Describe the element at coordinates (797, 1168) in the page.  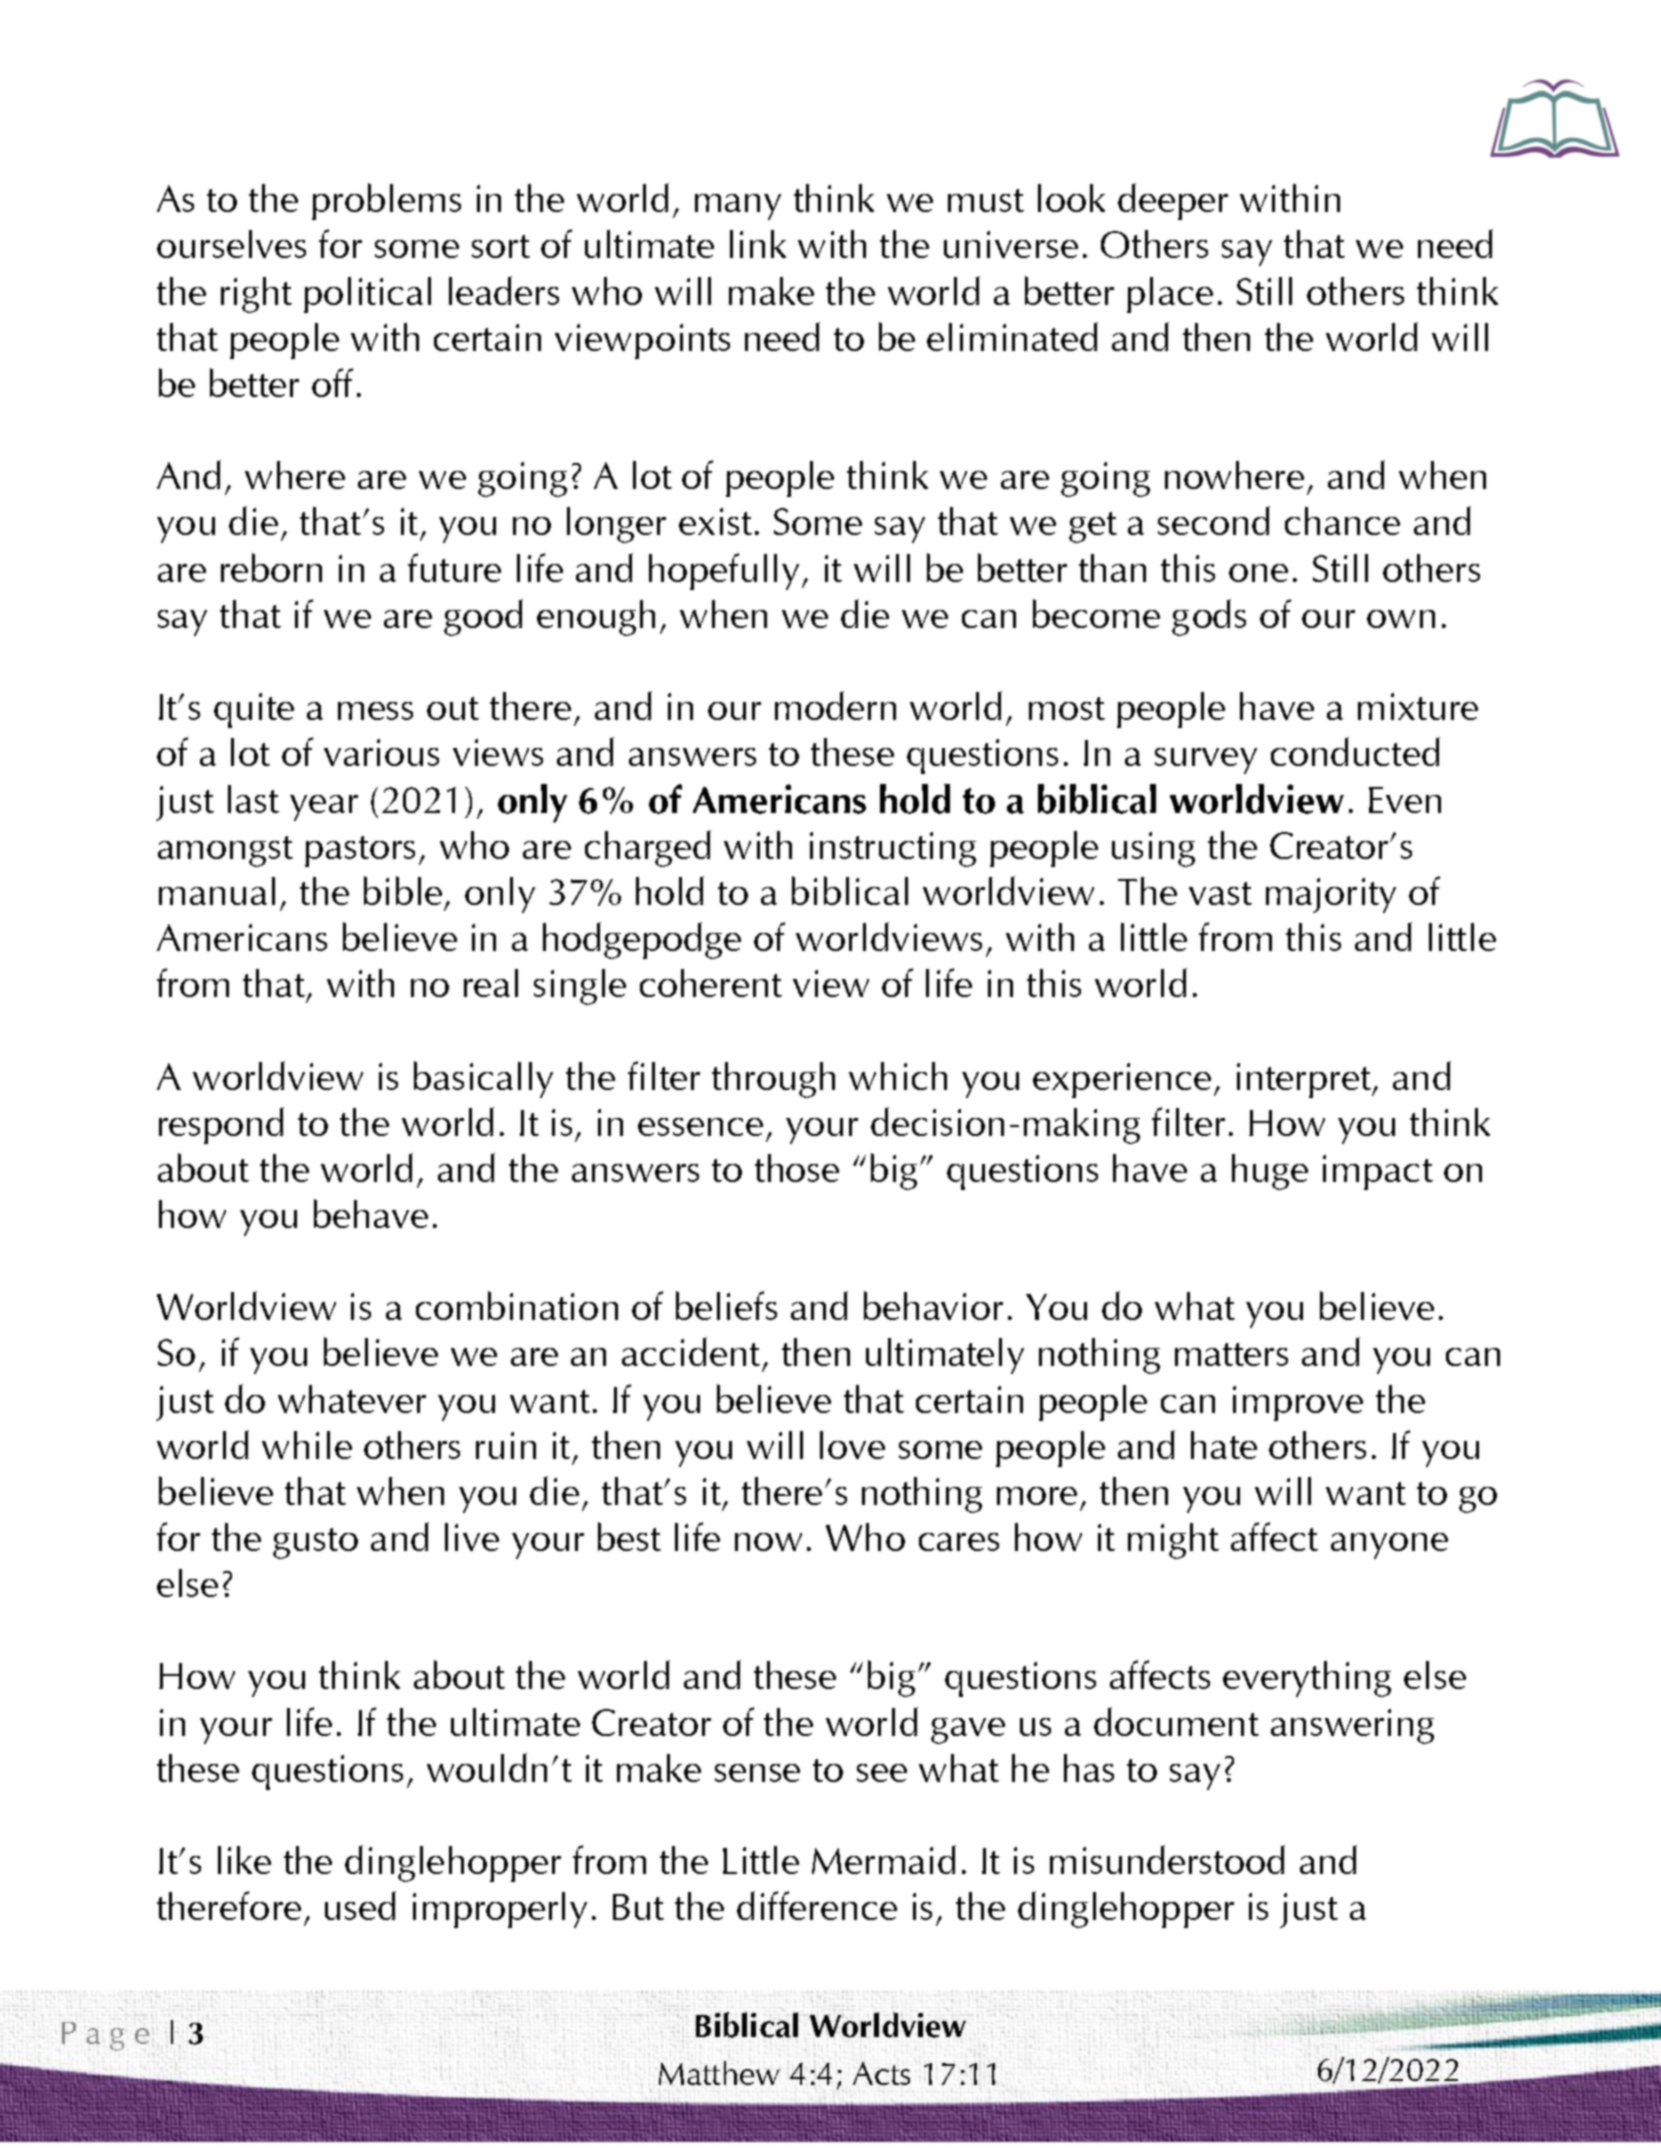
I see `those` at that location.
